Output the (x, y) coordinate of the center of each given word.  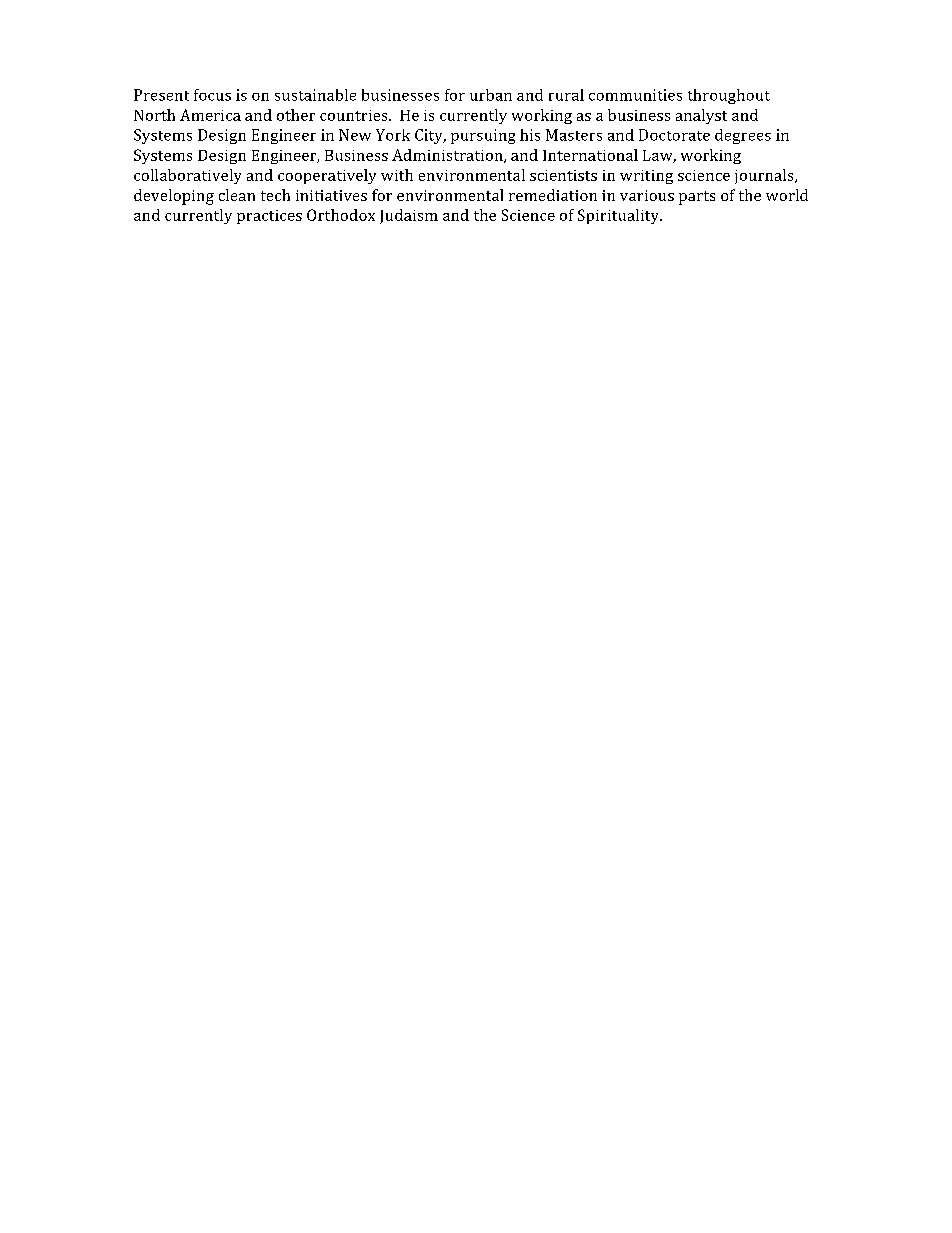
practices (269, 217)
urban (491, 95)
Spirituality (619, 216)
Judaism (409, 216)
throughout (729, 96)
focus (212, 95)
